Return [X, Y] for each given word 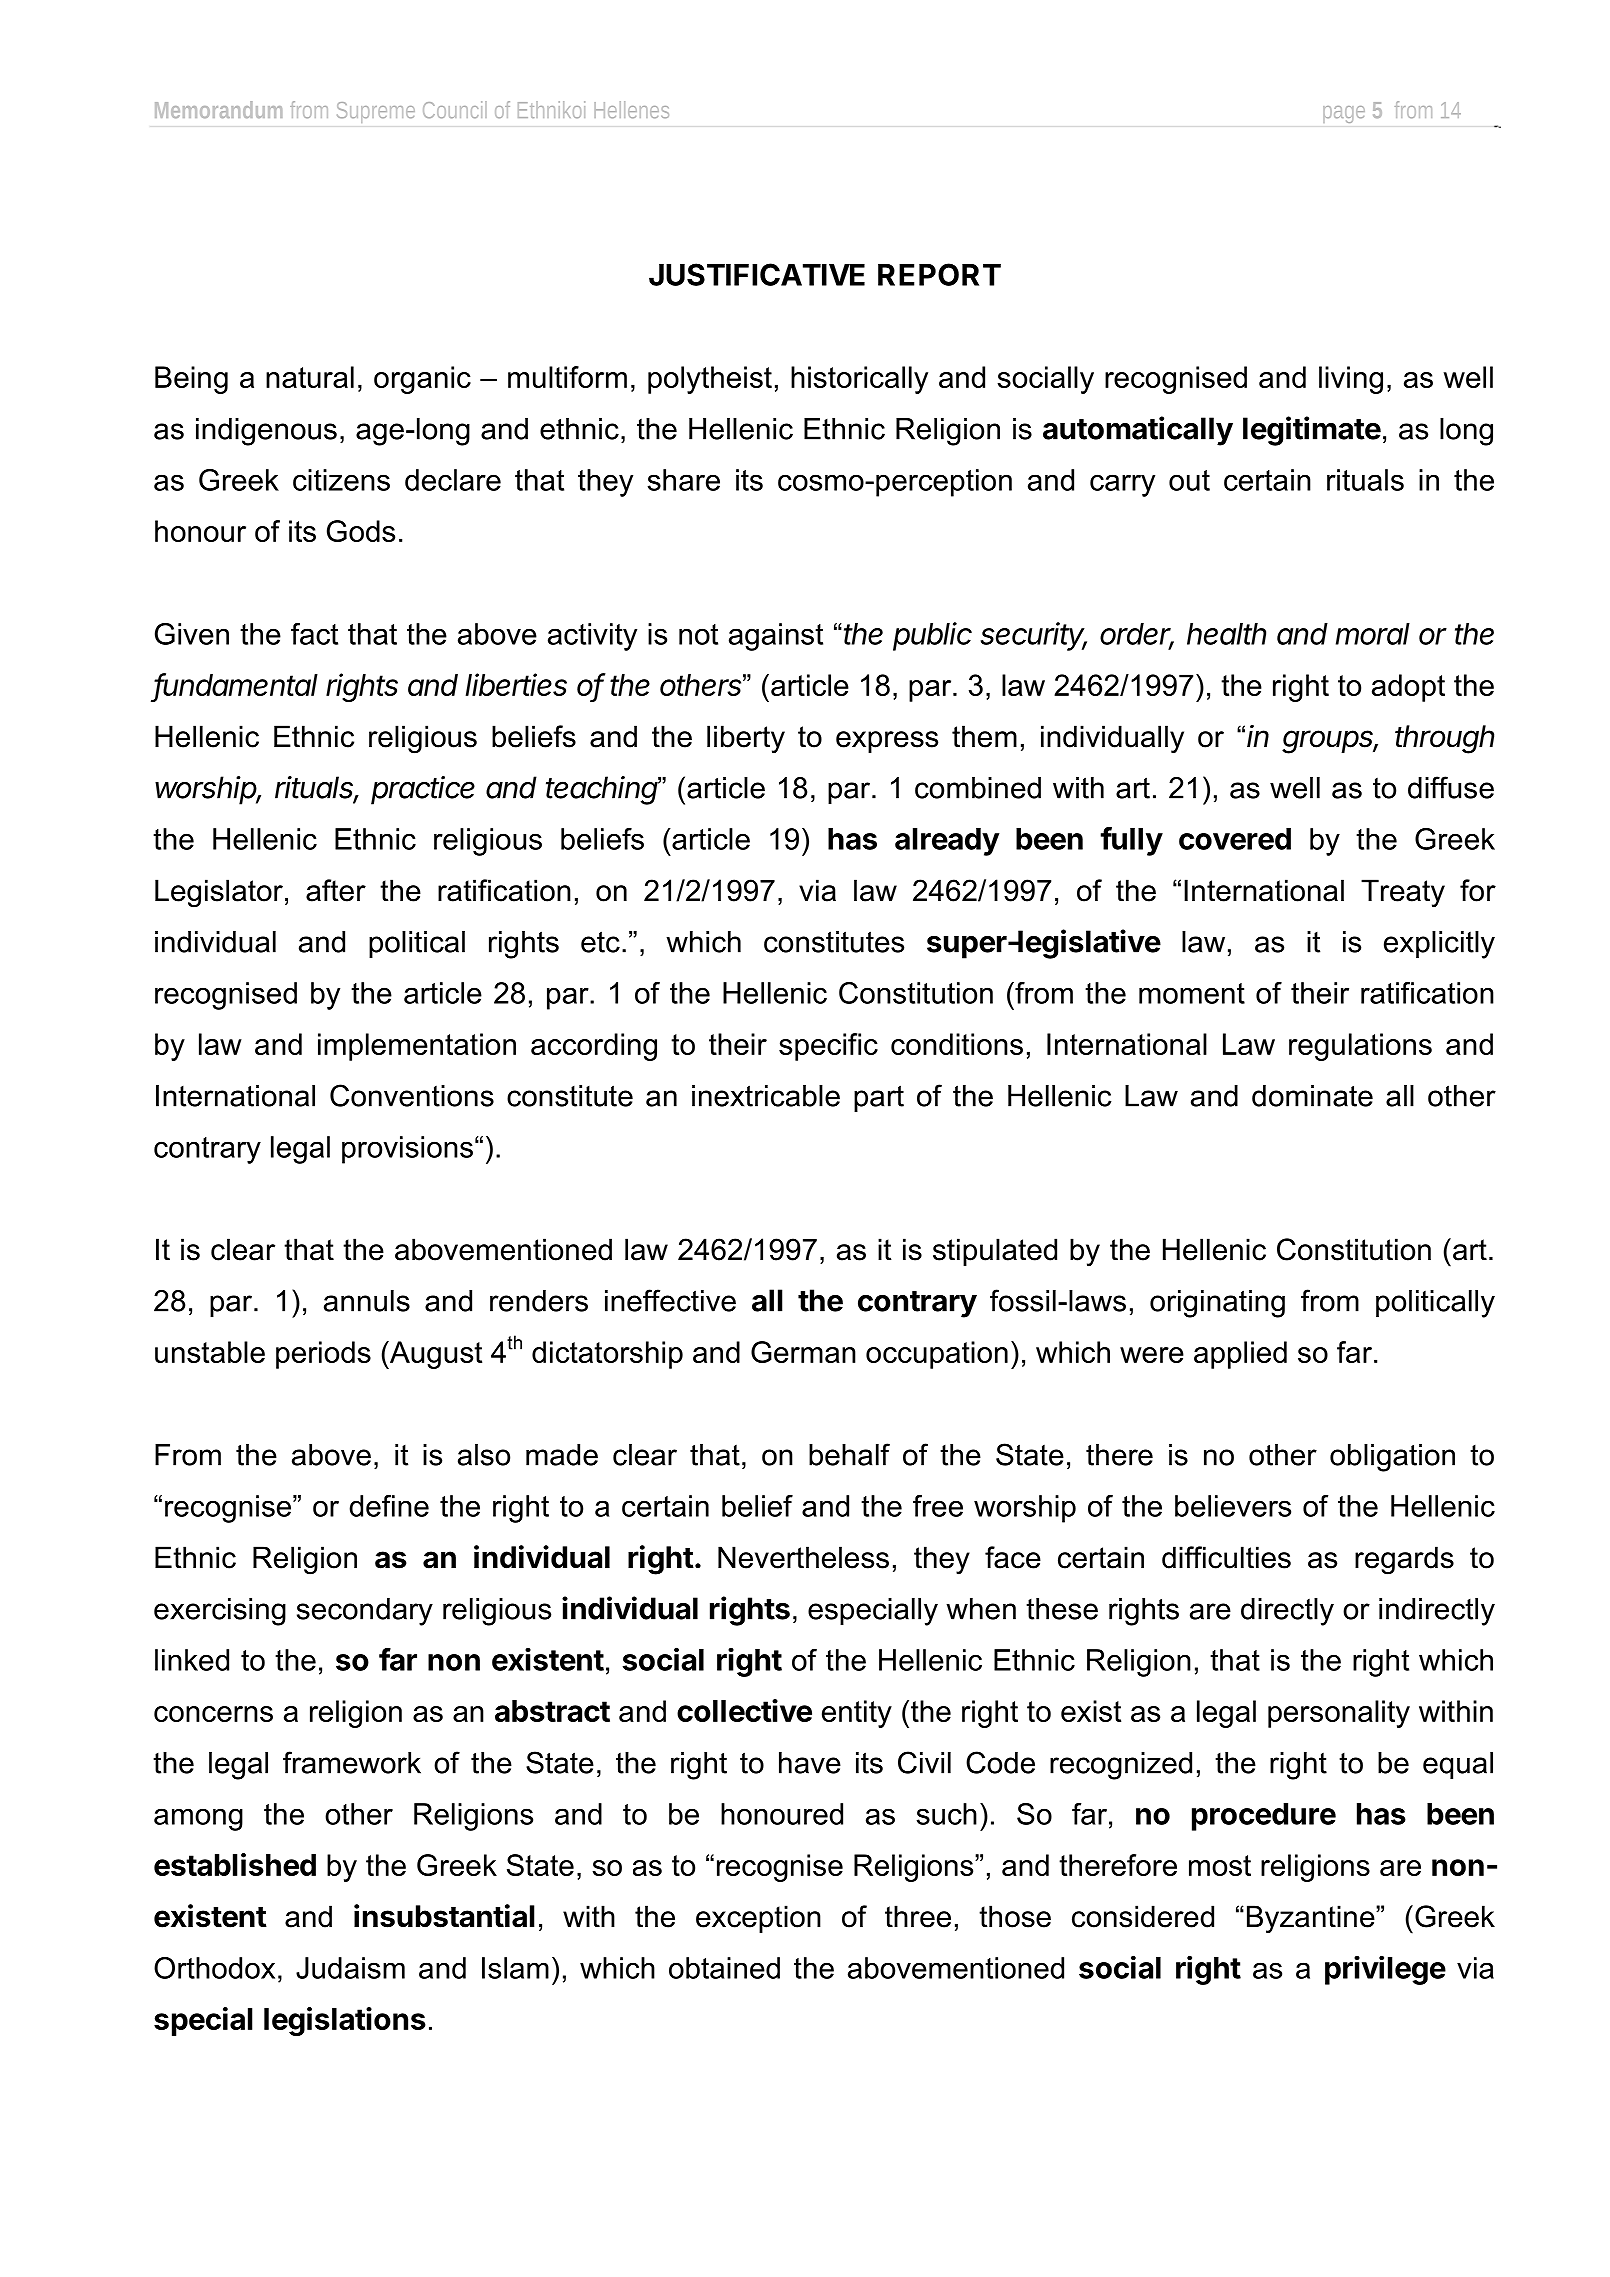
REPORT [939, 274]
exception [758, 1919]
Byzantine [1312, 1919]
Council [455, 109]
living [1351, 380]
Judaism [350, 1968]
